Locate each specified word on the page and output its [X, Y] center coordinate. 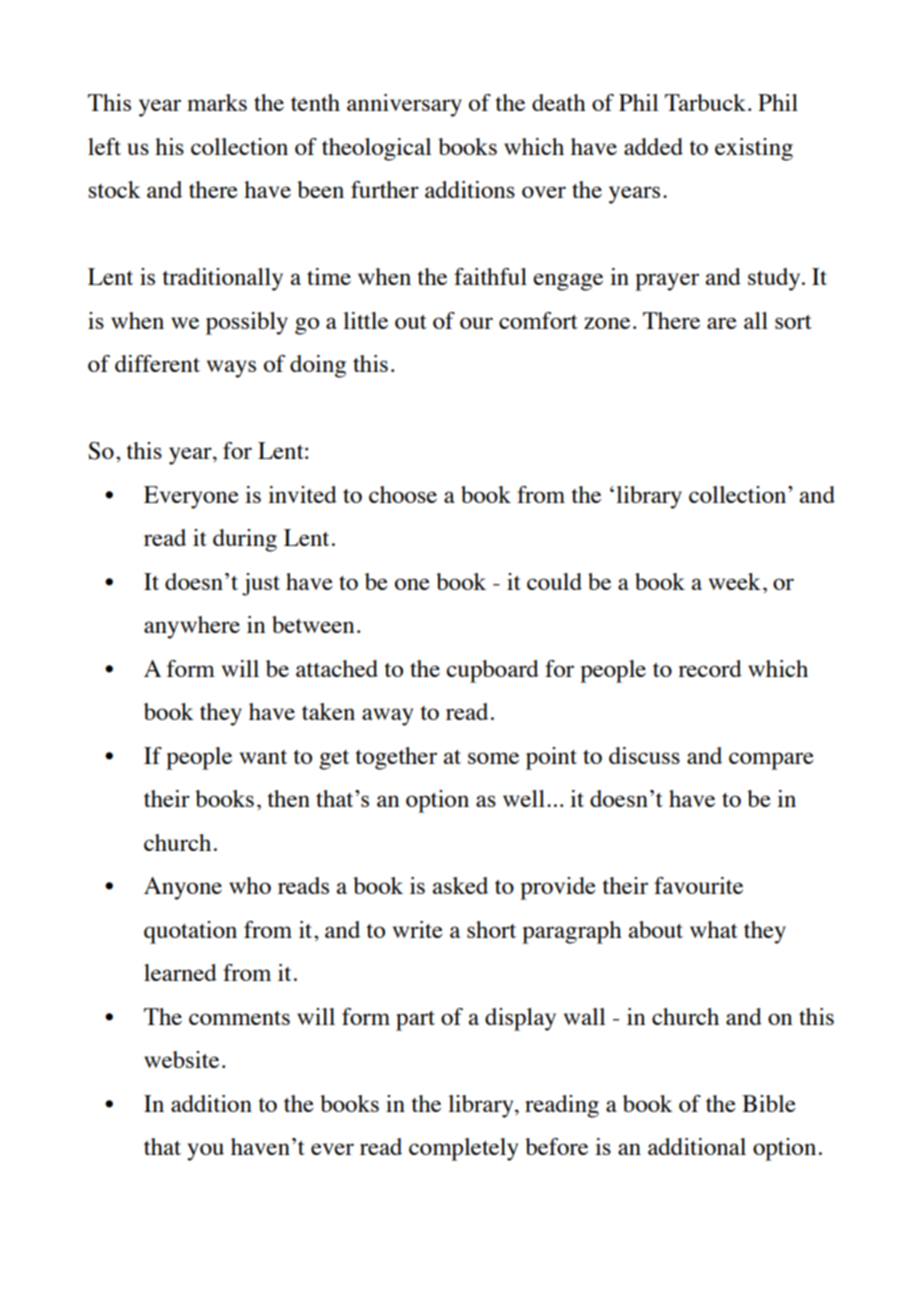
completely [463, 1149]
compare [771, 761]
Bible [769, 1103]
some [493, 758]
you [205, 1152]
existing [754, 149]
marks [217, 102]
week [735, 581]
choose [403, 494]
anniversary [404, 105]
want [263, 757]
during [245, 540]
